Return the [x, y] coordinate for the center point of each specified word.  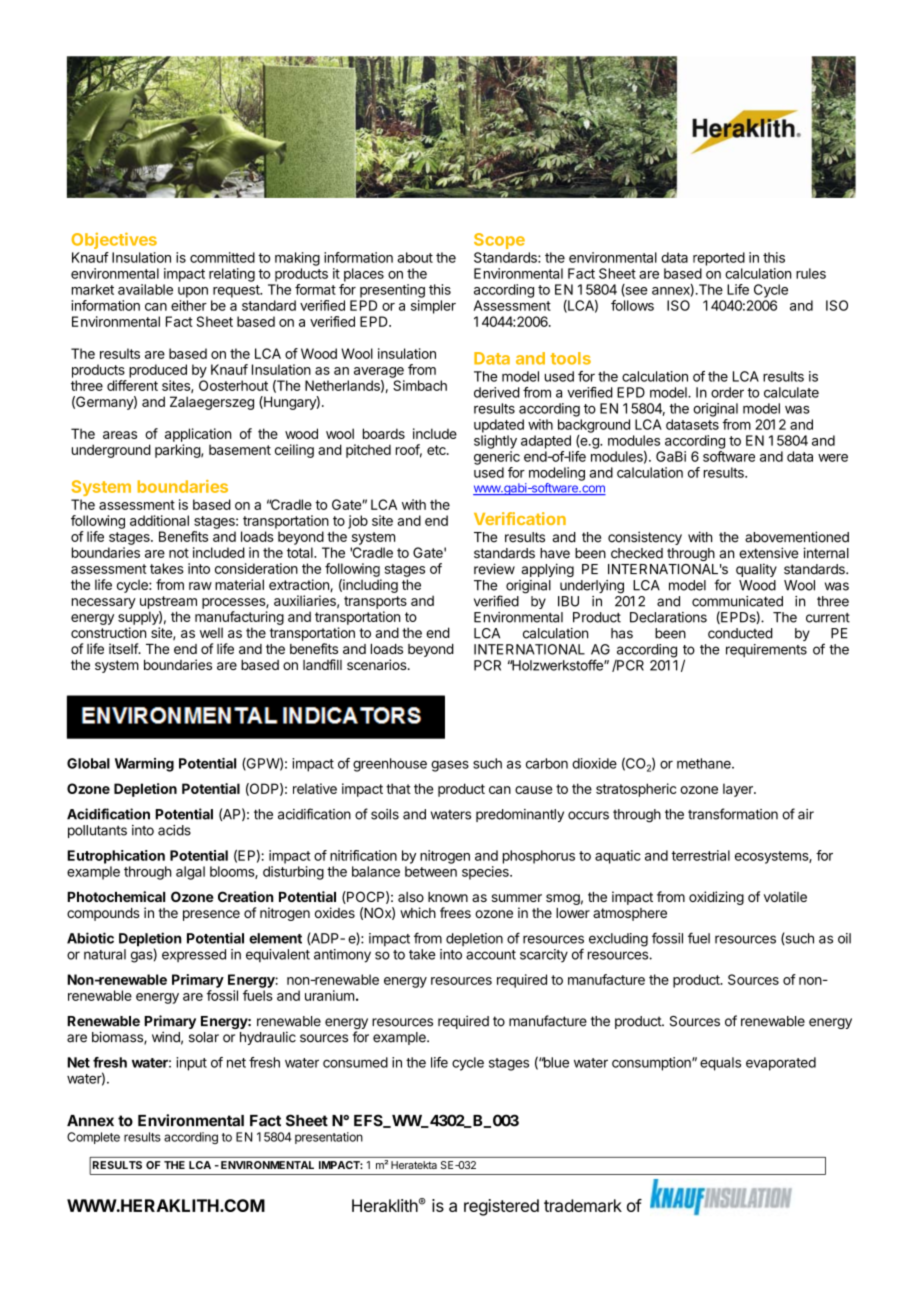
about [415, 257]
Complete [93, 1138]
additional [159, 520]
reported [719, 259]
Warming [144, 765]
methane [705, 763]
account [491, 955]
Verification [520, 518]
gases [450, 766]
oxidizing [716, 898]
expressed [194, 955]
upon [193, 292]
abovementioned [797, 537]
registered [501, 1207]
